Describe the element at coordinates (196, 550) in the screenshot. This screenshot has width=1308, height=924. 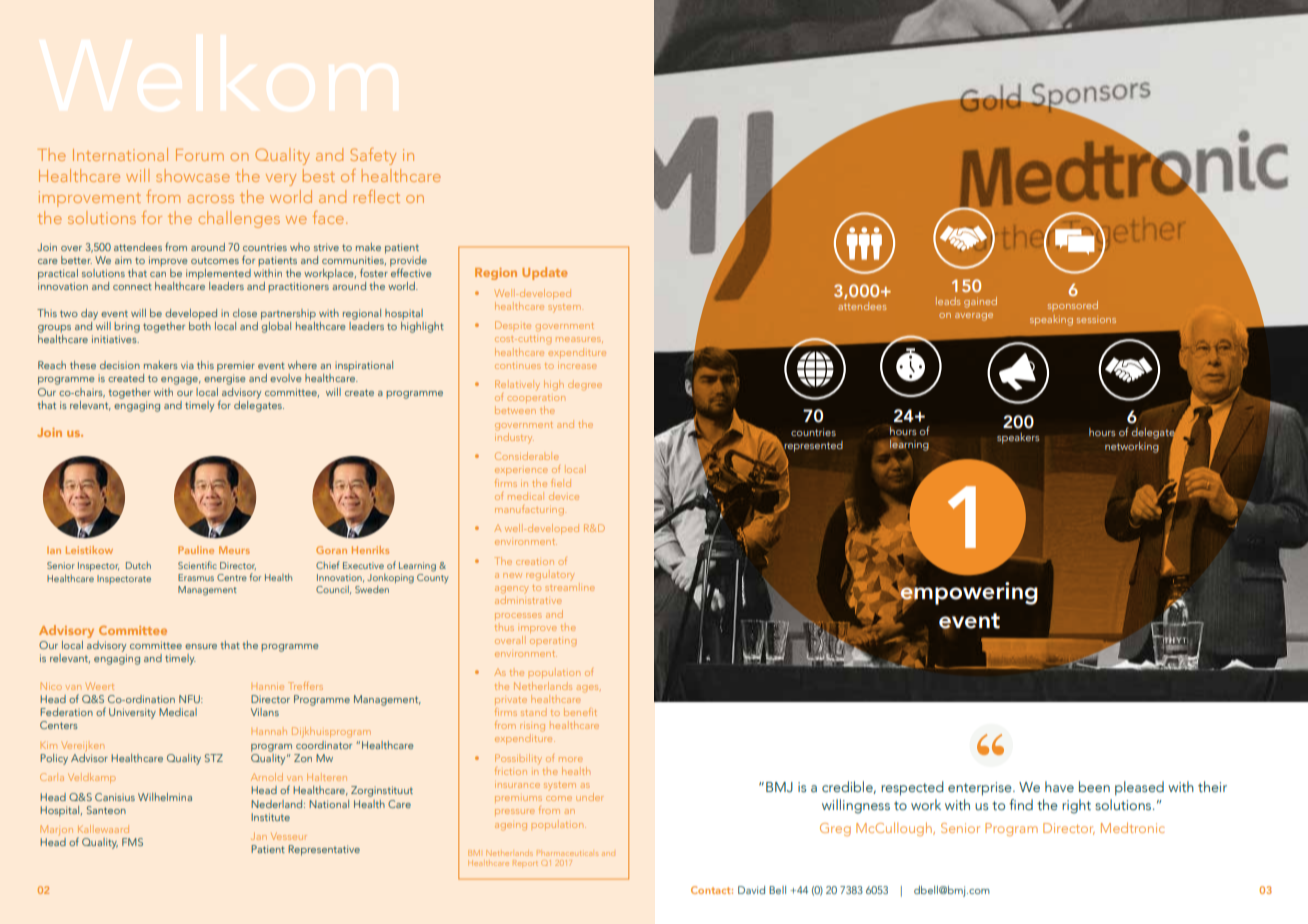
I see `Pauline` at that location.
